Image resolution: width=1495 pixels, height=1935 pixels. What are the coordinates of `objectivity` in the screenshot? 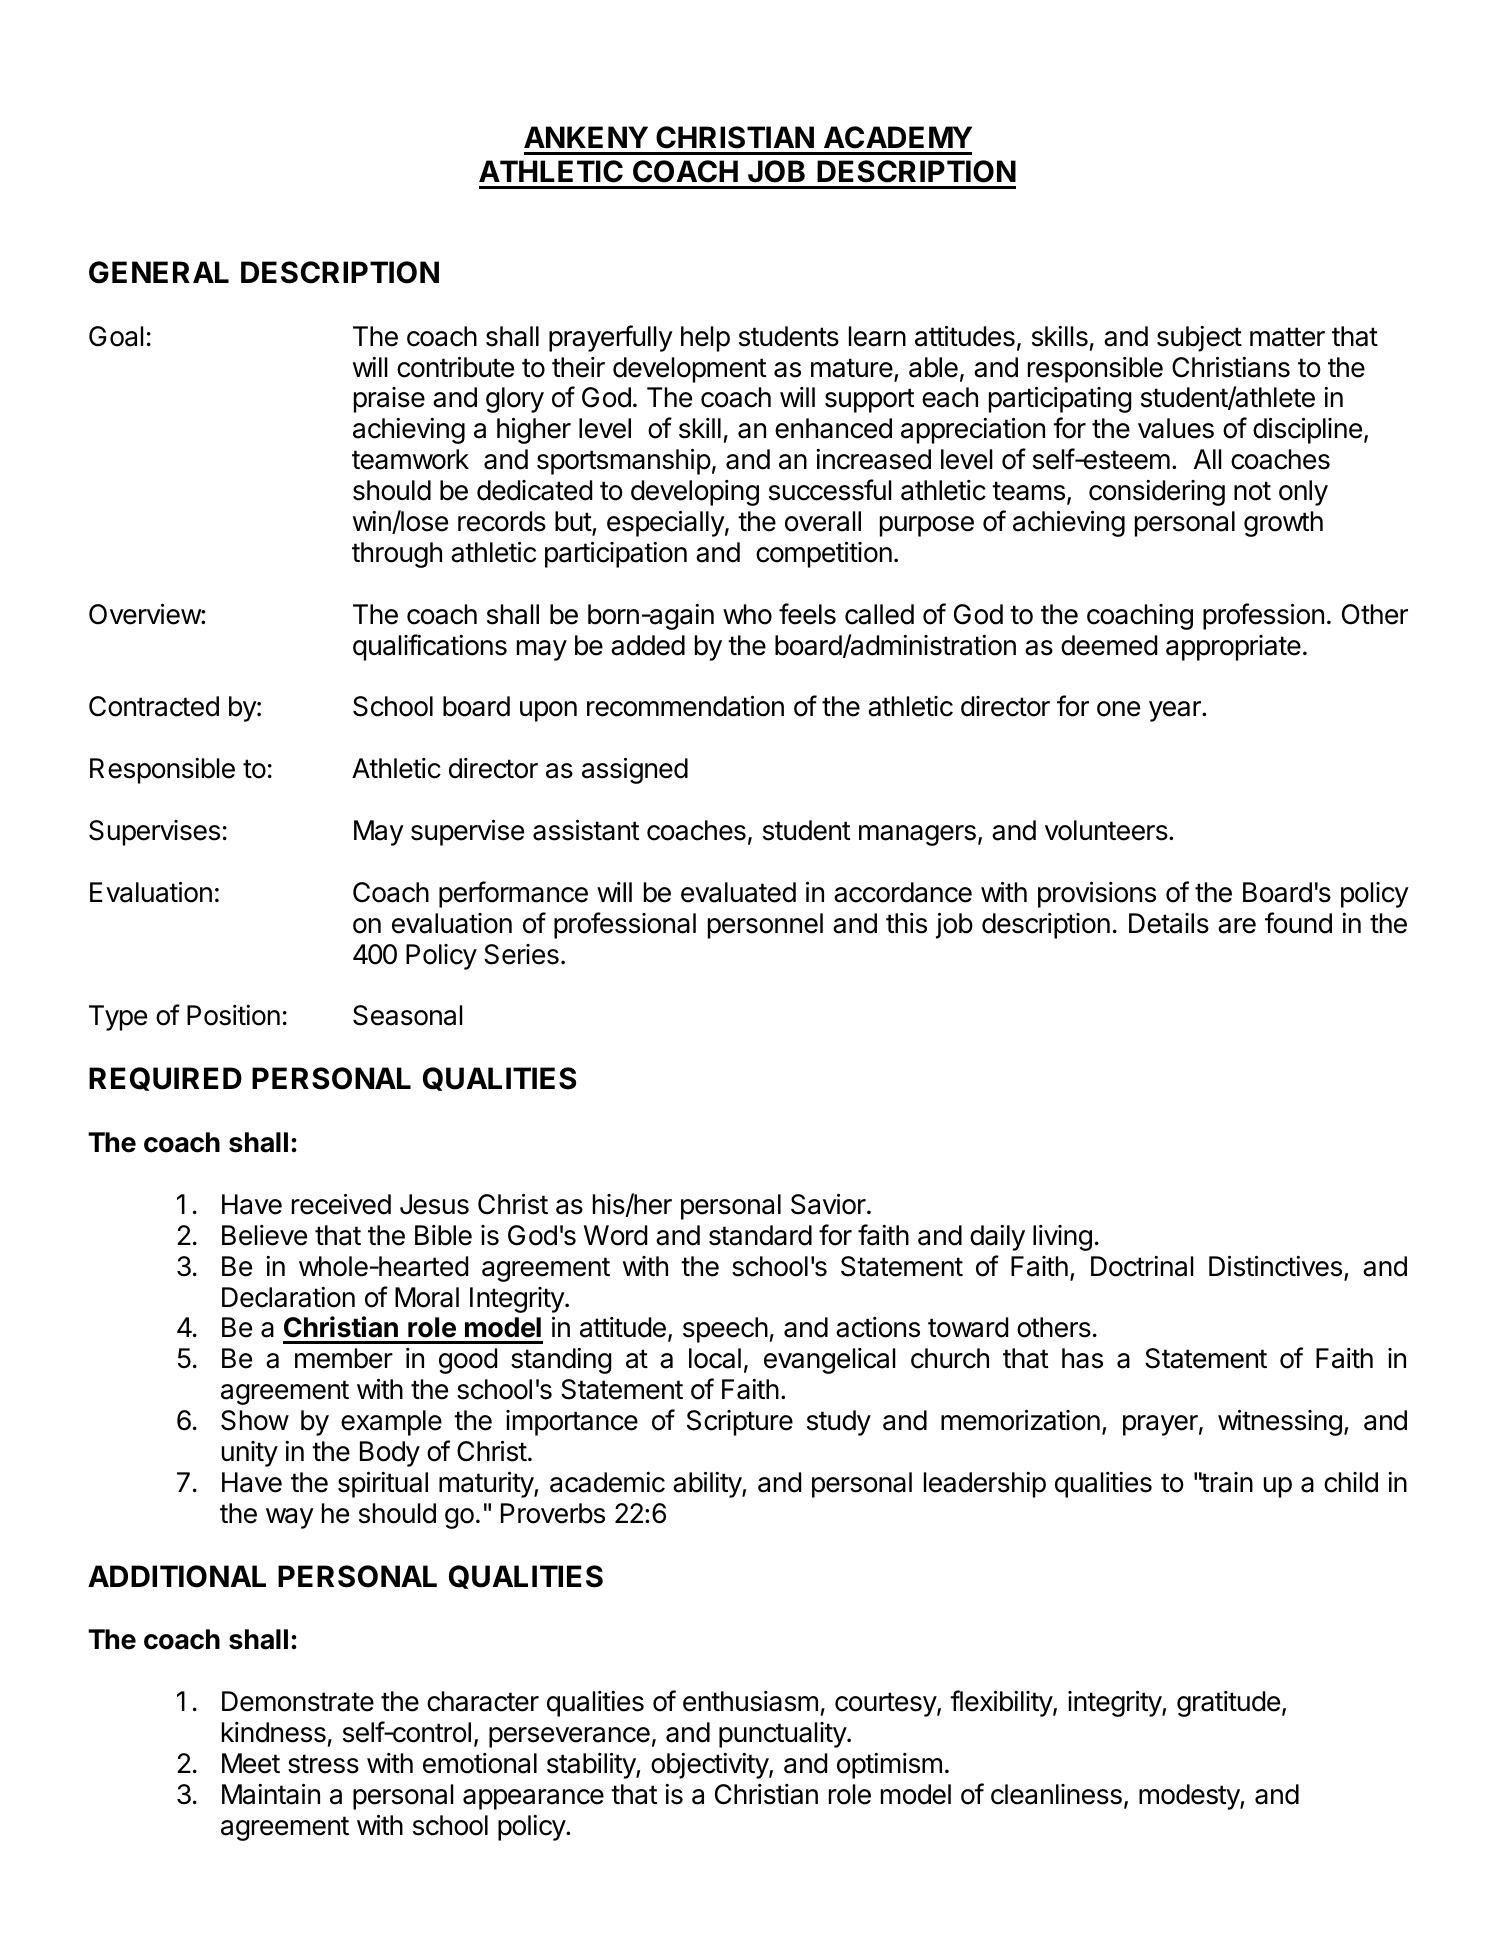 It's located at (710, 1766).
